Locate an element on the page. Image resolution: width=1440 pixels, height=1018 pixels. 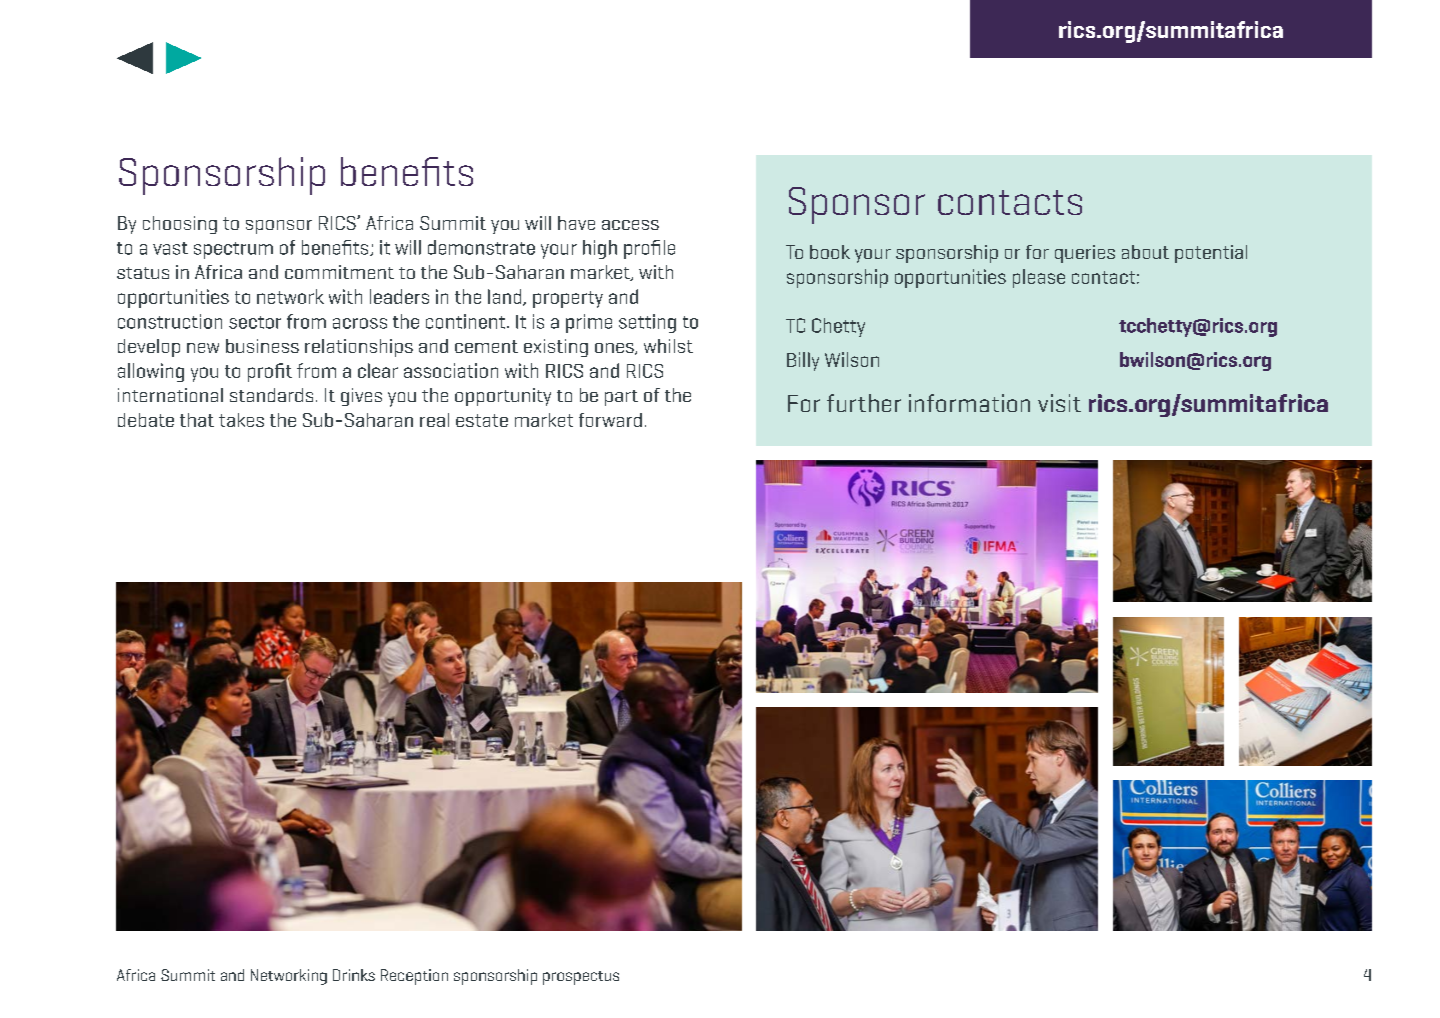
takes is located at coordinates (241, 420).
